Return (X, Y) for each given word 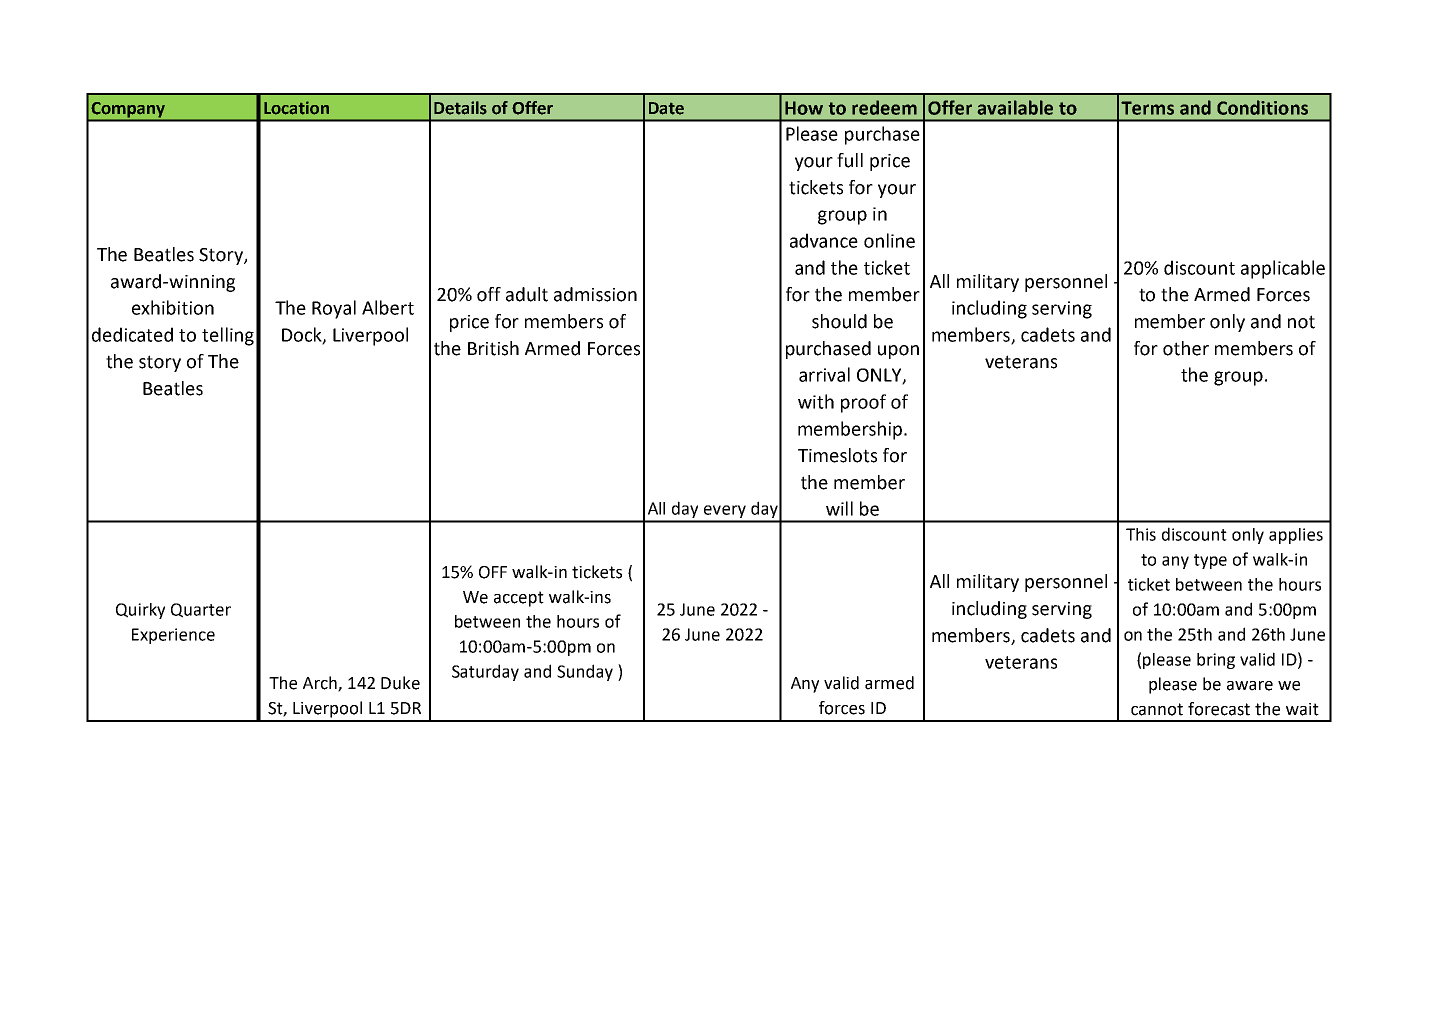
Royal (334, 309)
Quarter (201, 610)
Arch (321, 684)
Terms (1147, 108)
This (1141, 534)
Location (296, 108)
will (839, 508)
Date (666, 108)
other (1186, 348)
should (839, 321)
